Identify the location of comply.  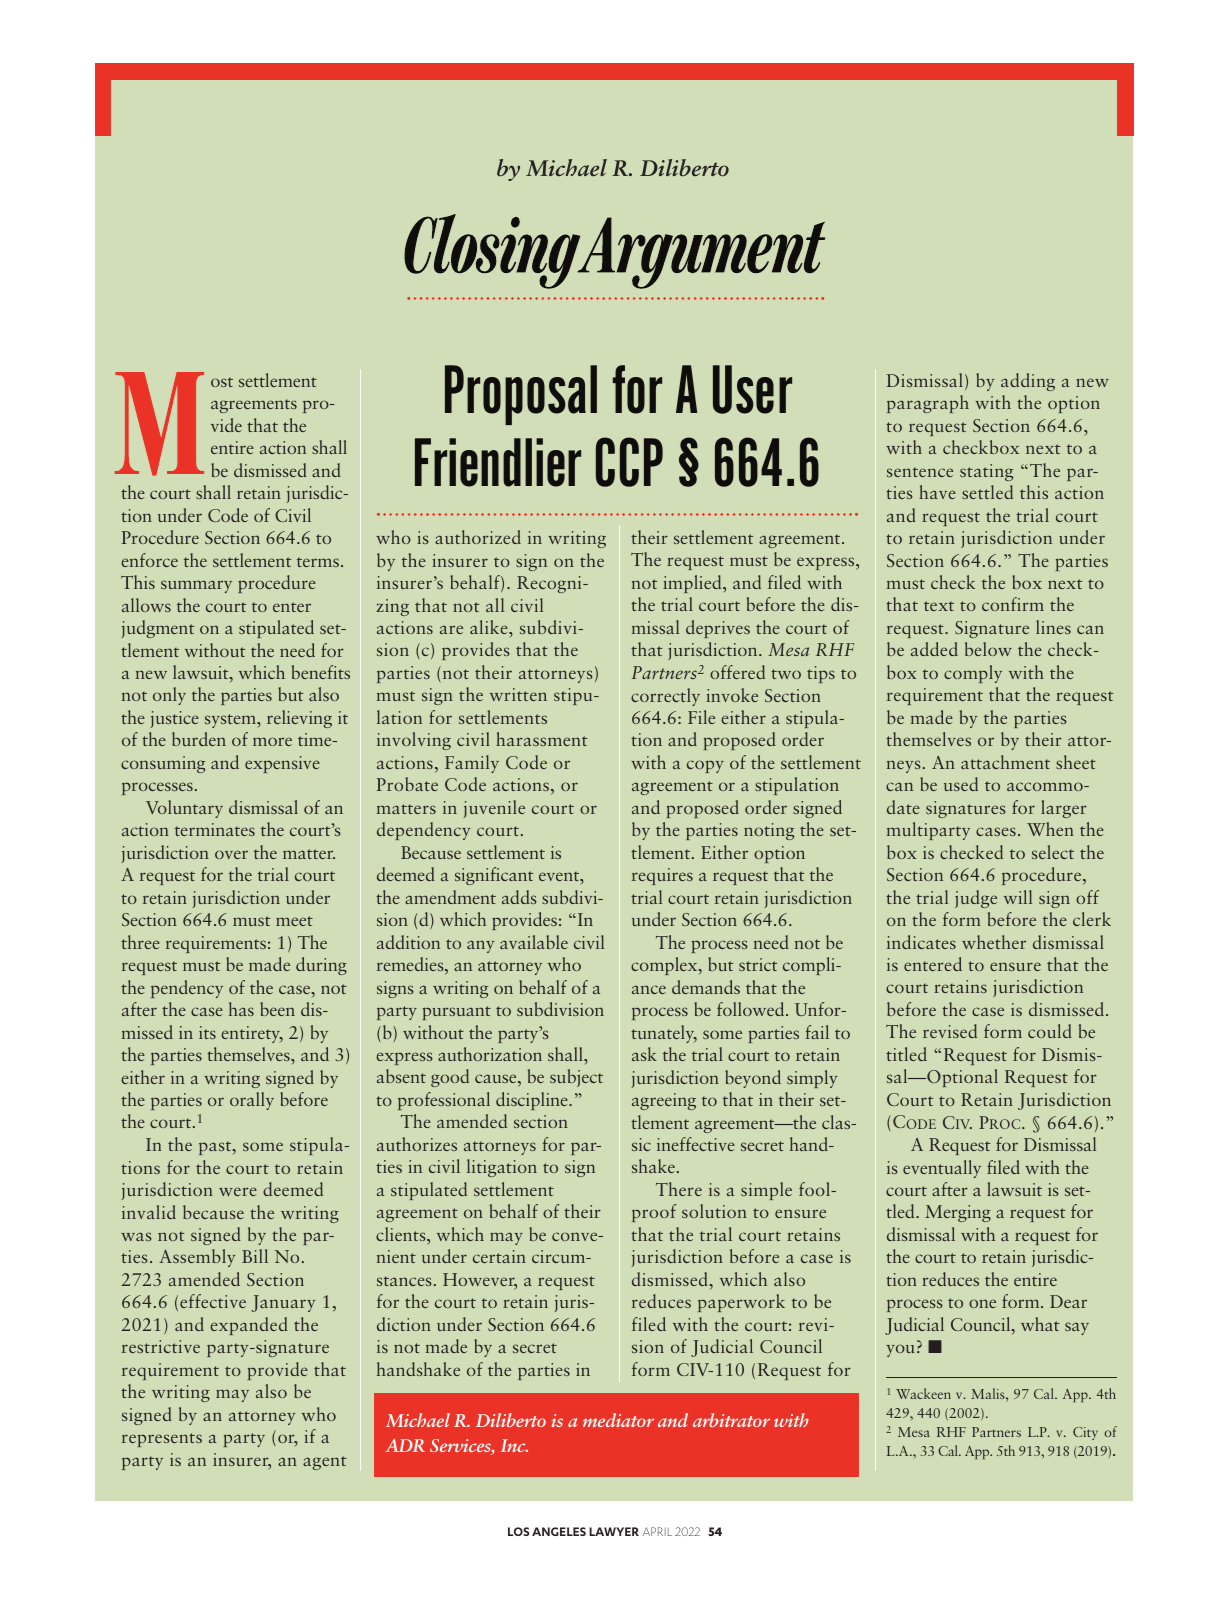
(973, 674).
